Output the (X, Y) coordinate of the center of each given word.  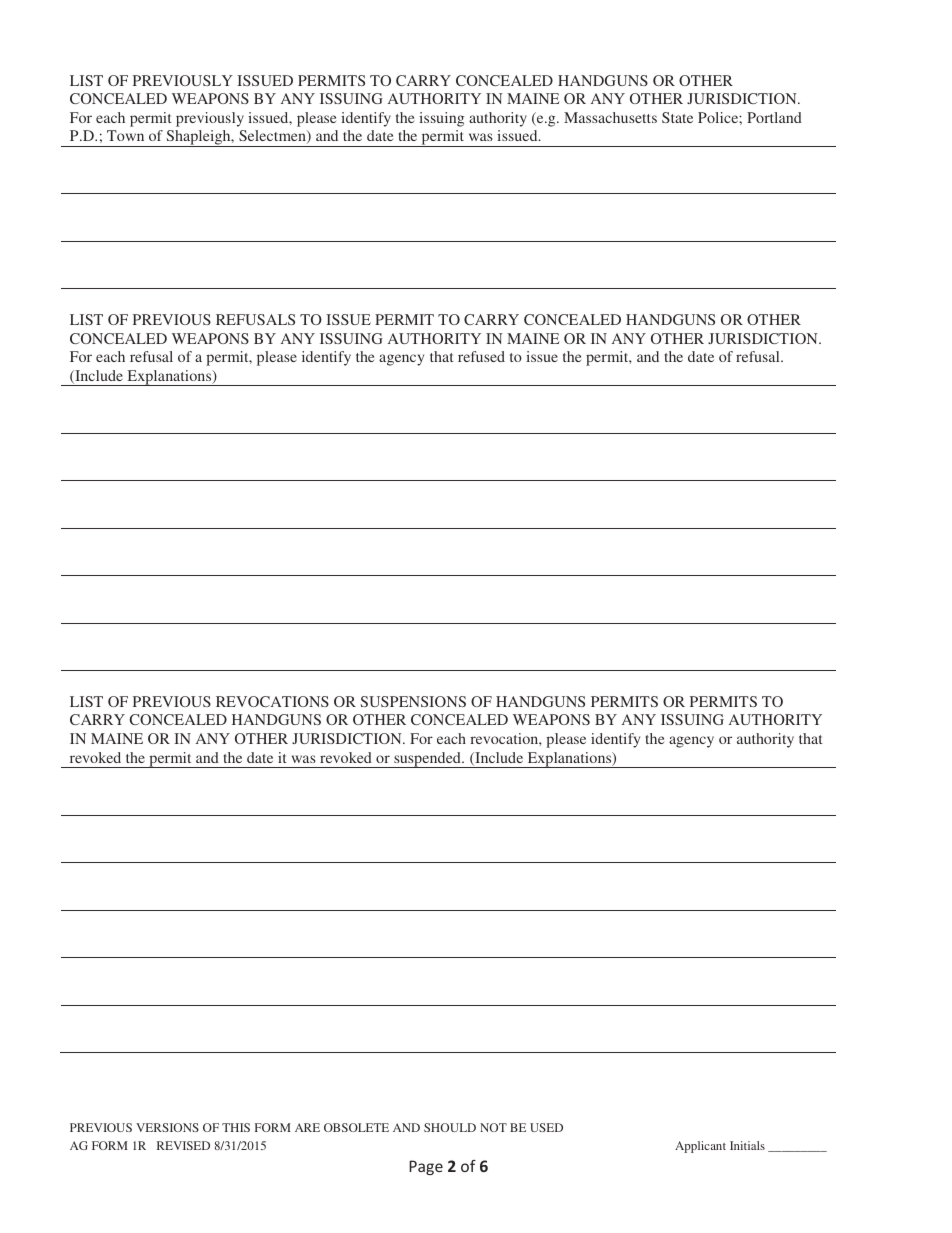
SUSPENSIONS (413, 701)
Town (125, 135)
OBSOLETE (356, 1127)
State (677, 117)
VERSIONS (167, 1127)
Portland (774, 117)
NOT (493, 1127)
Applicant (700, 1147)
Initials (747, 1145)
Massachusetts (610, 117)
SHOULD (450, 1127)
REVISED (183, 1145)
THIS (236, 1127)
